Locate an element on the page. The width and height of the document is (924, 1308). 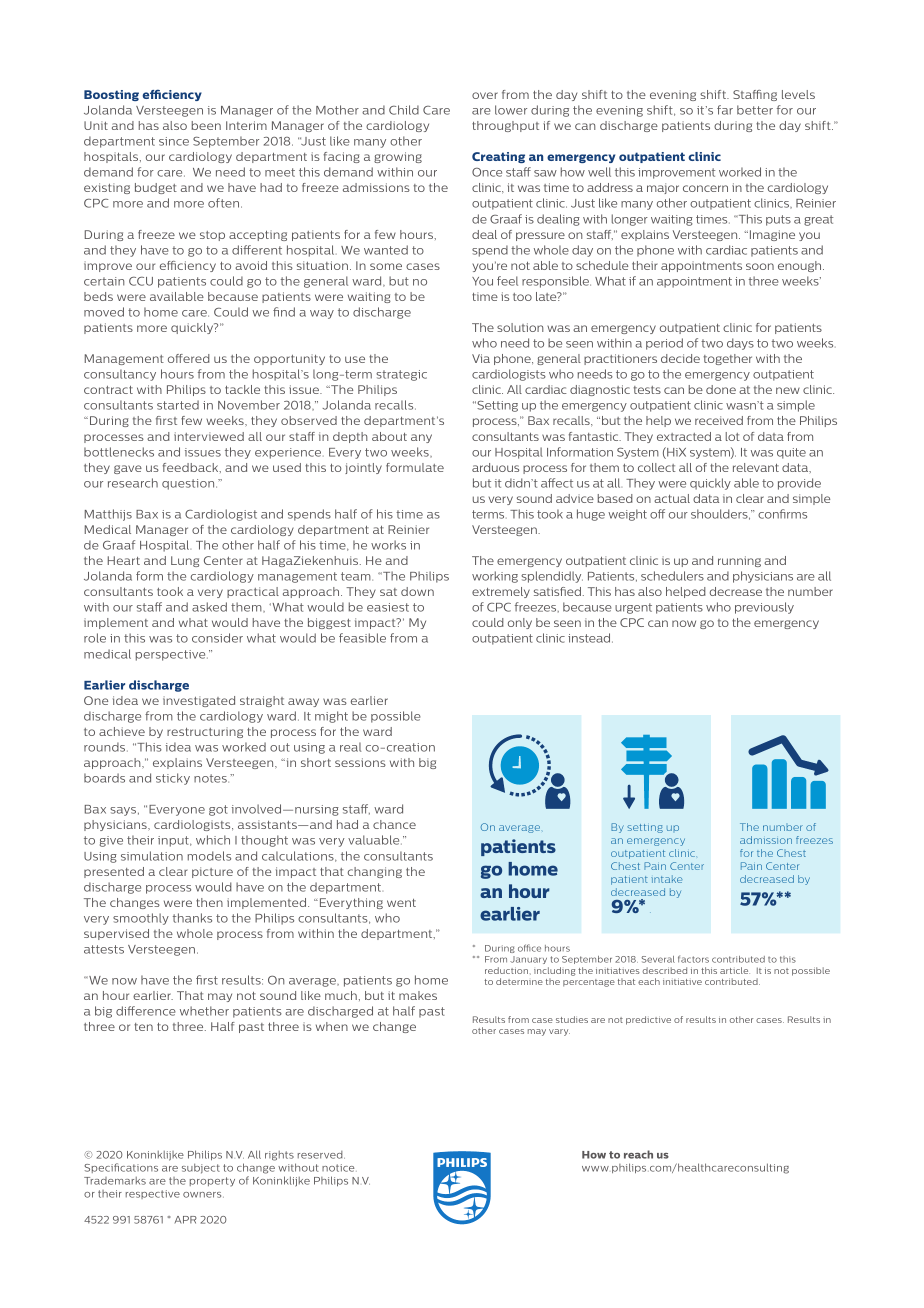
since is located at coordinates (174, 141).
